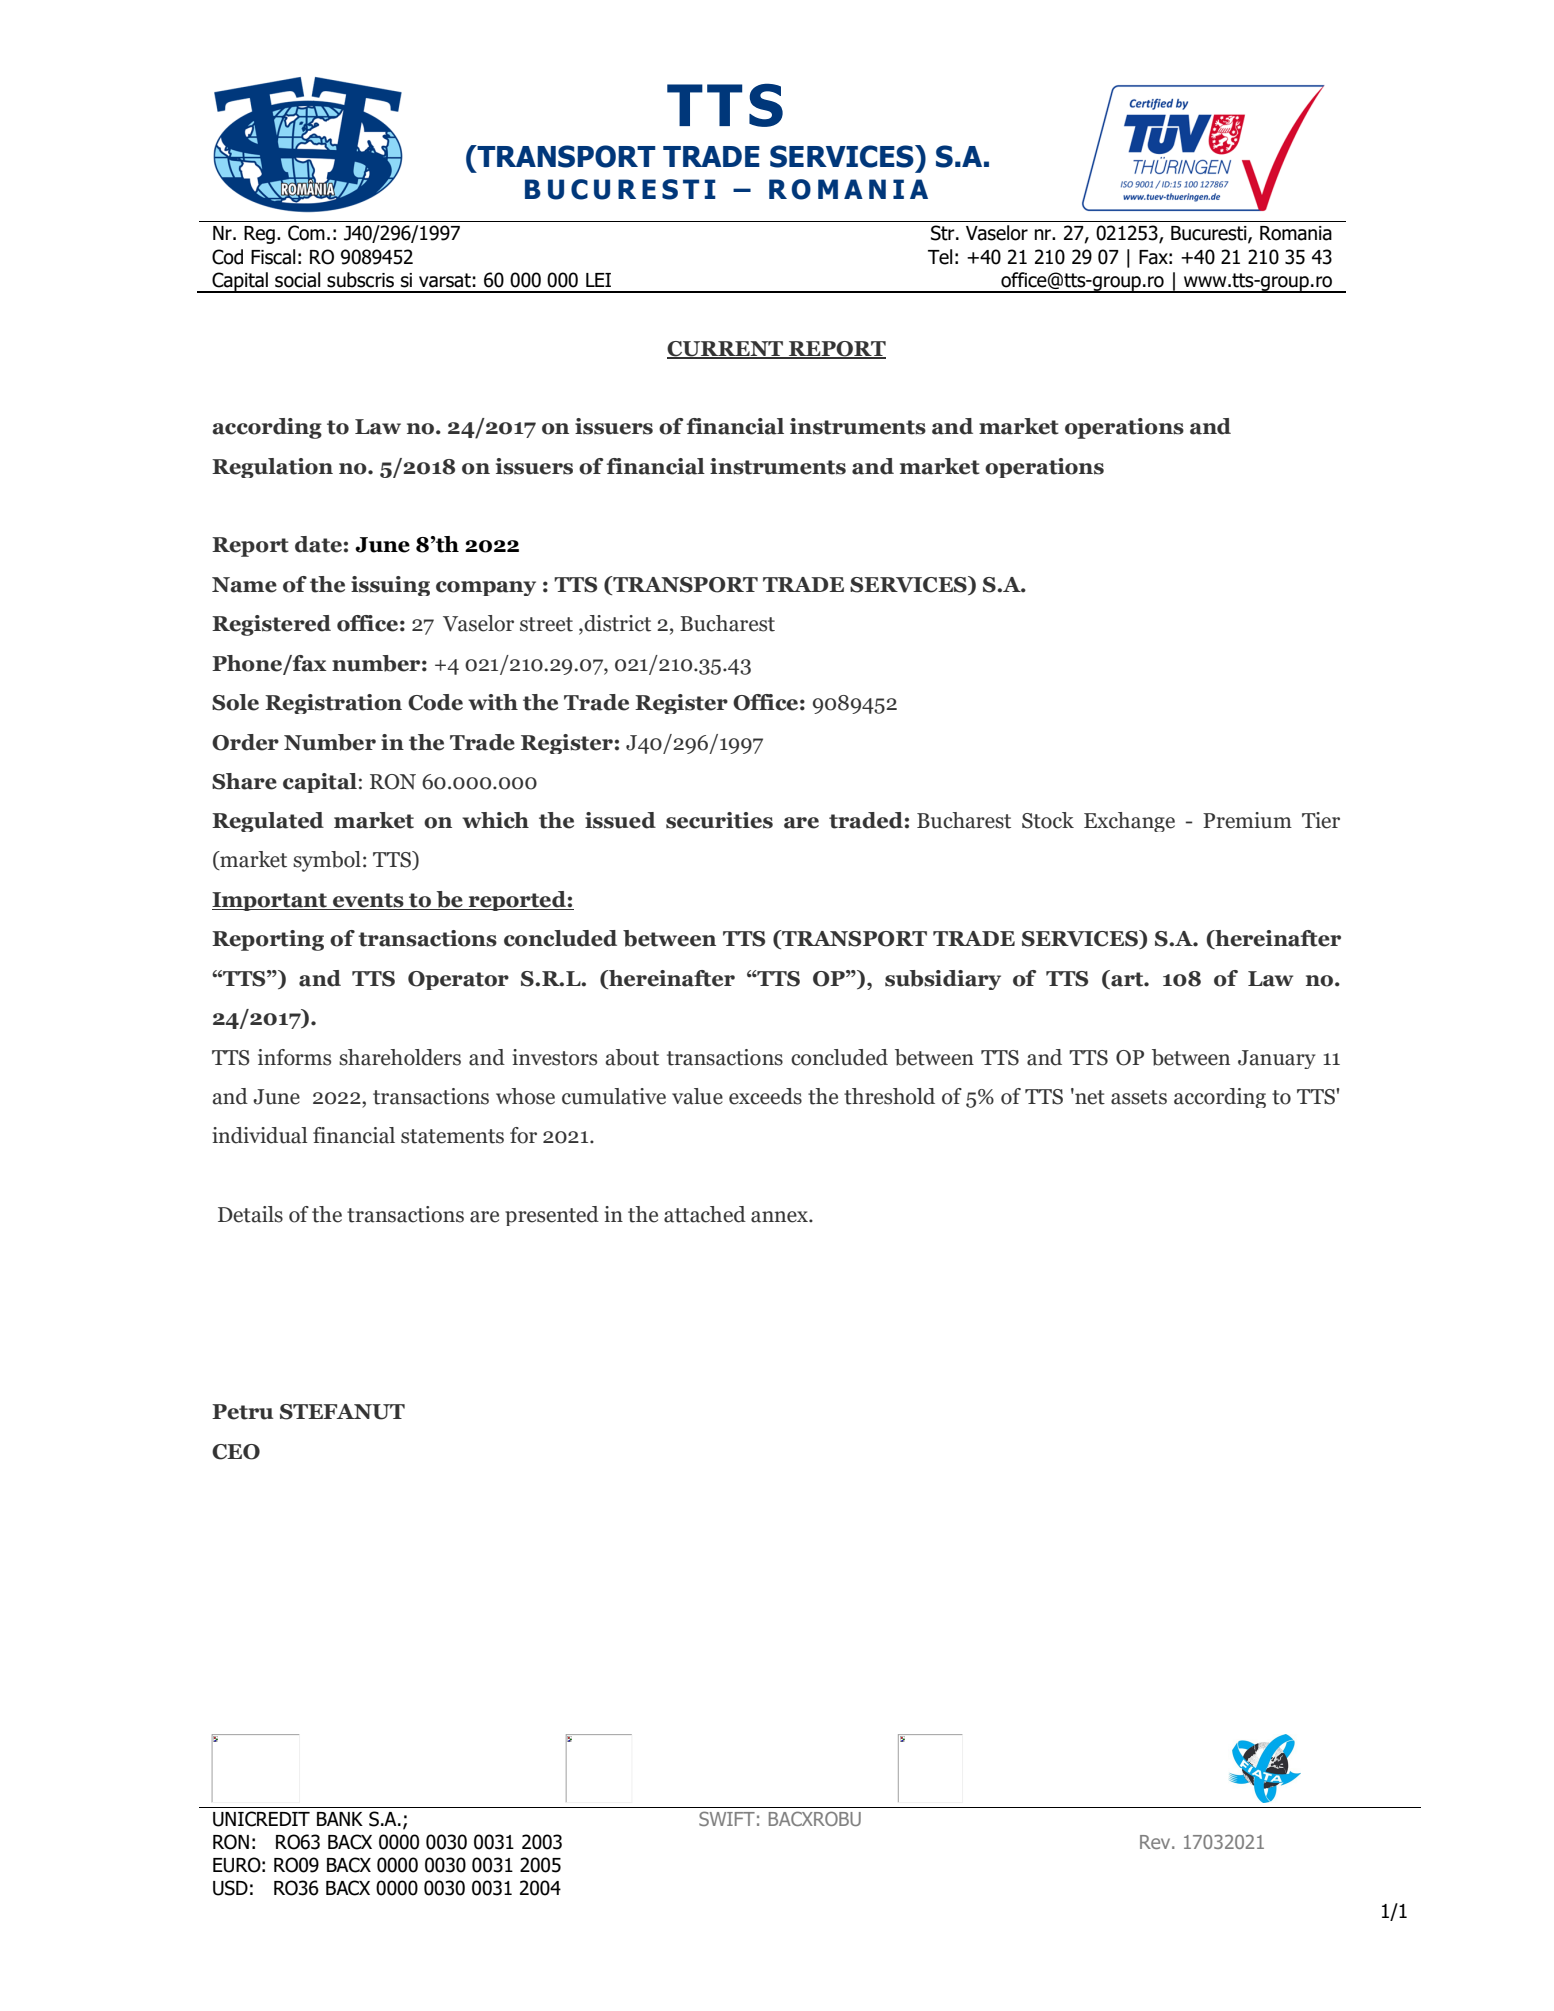 The height and width of the screenshot is (2011, 1554). What do you see at coordinates (230, 1888) in the screenshot?
I see `USD` at bounding box center [230, 1888].
